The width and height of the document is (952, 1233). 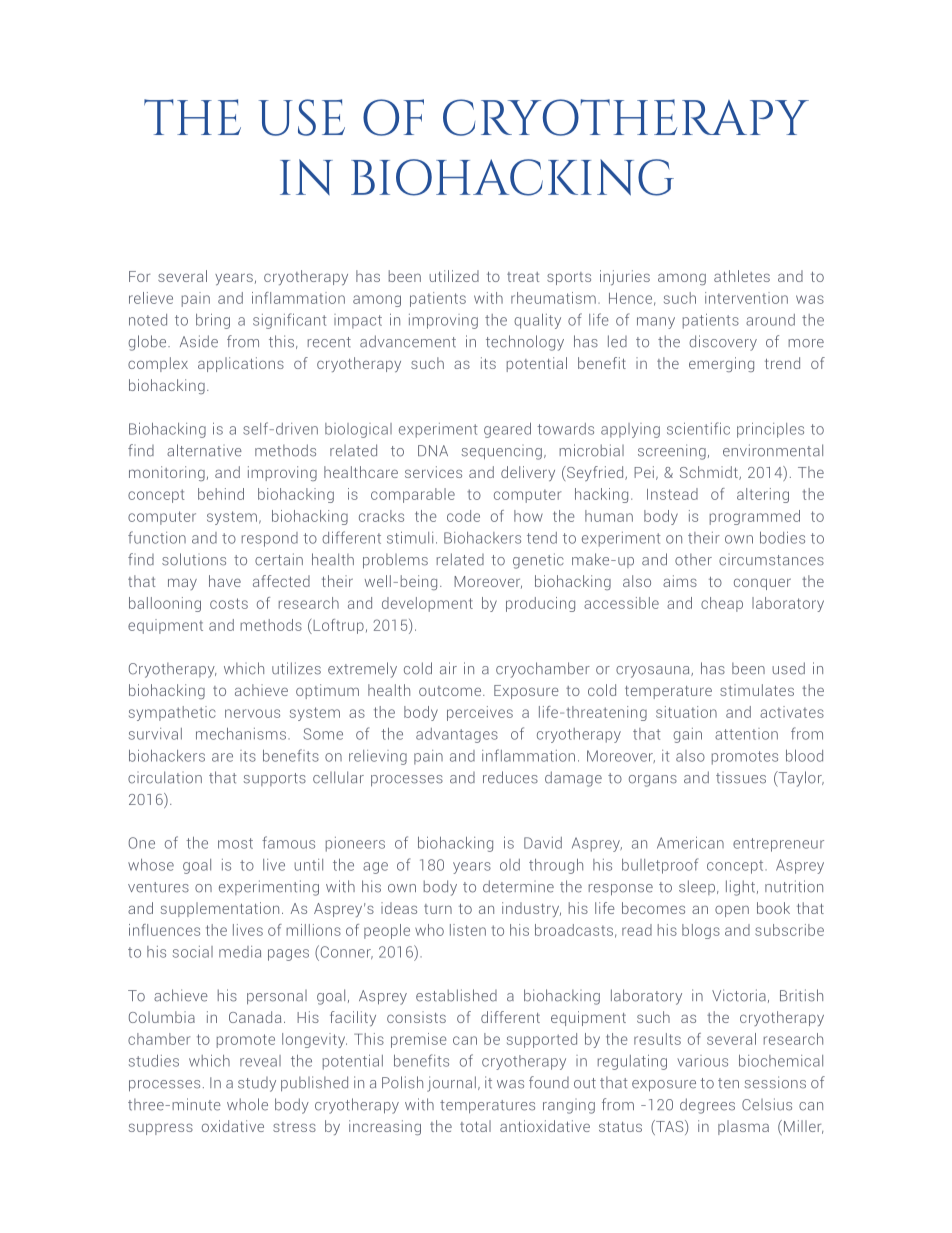 I want to click on stimulates, so click(x=757, y=690).
